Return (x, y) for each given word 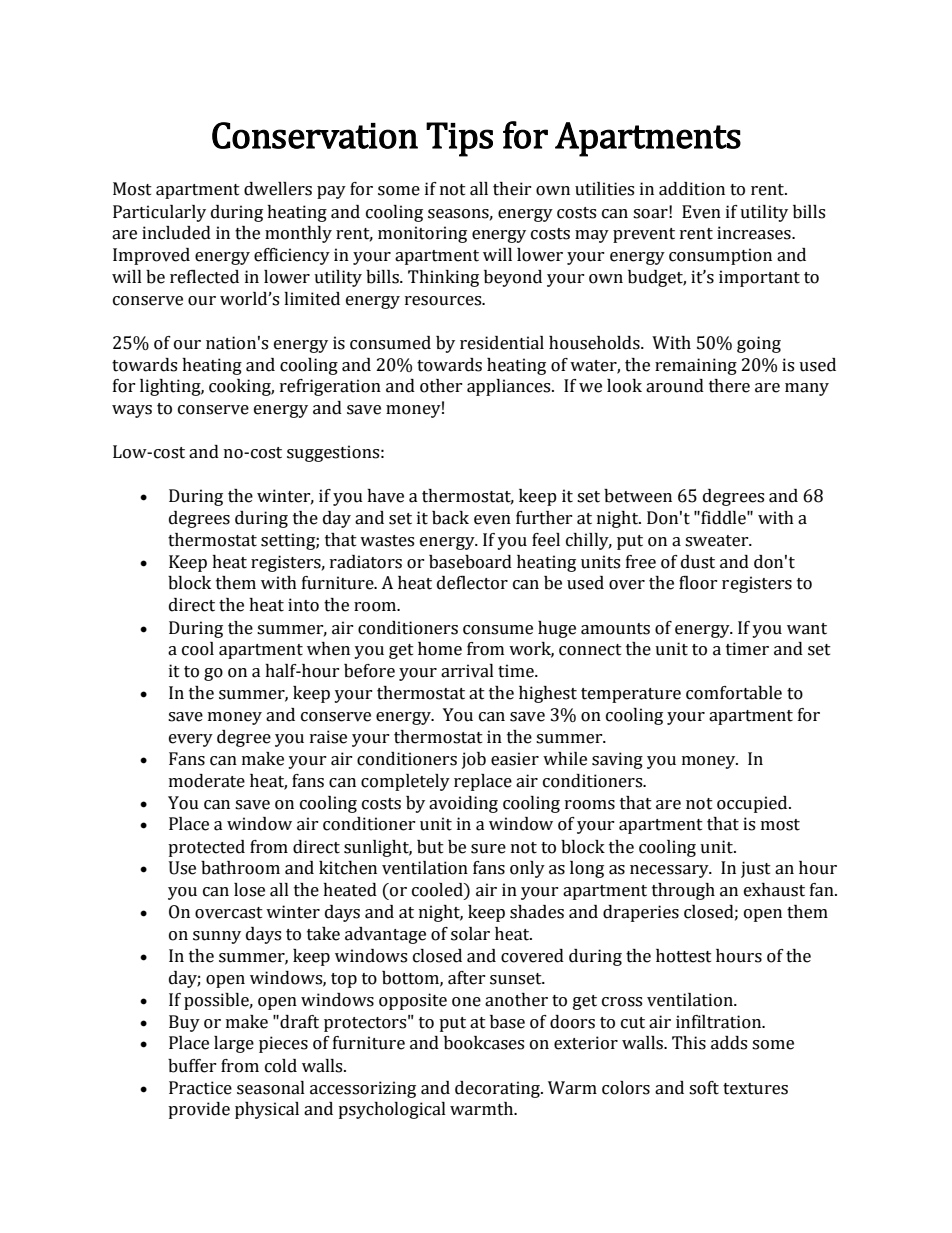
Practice (200, 1088)
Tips (459, 139)
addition (692, 189)
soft (704, 1088)
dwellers (278, 189)
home (440, 649)
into (303, 605)
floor (698, 583)
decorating (498, 1089)
